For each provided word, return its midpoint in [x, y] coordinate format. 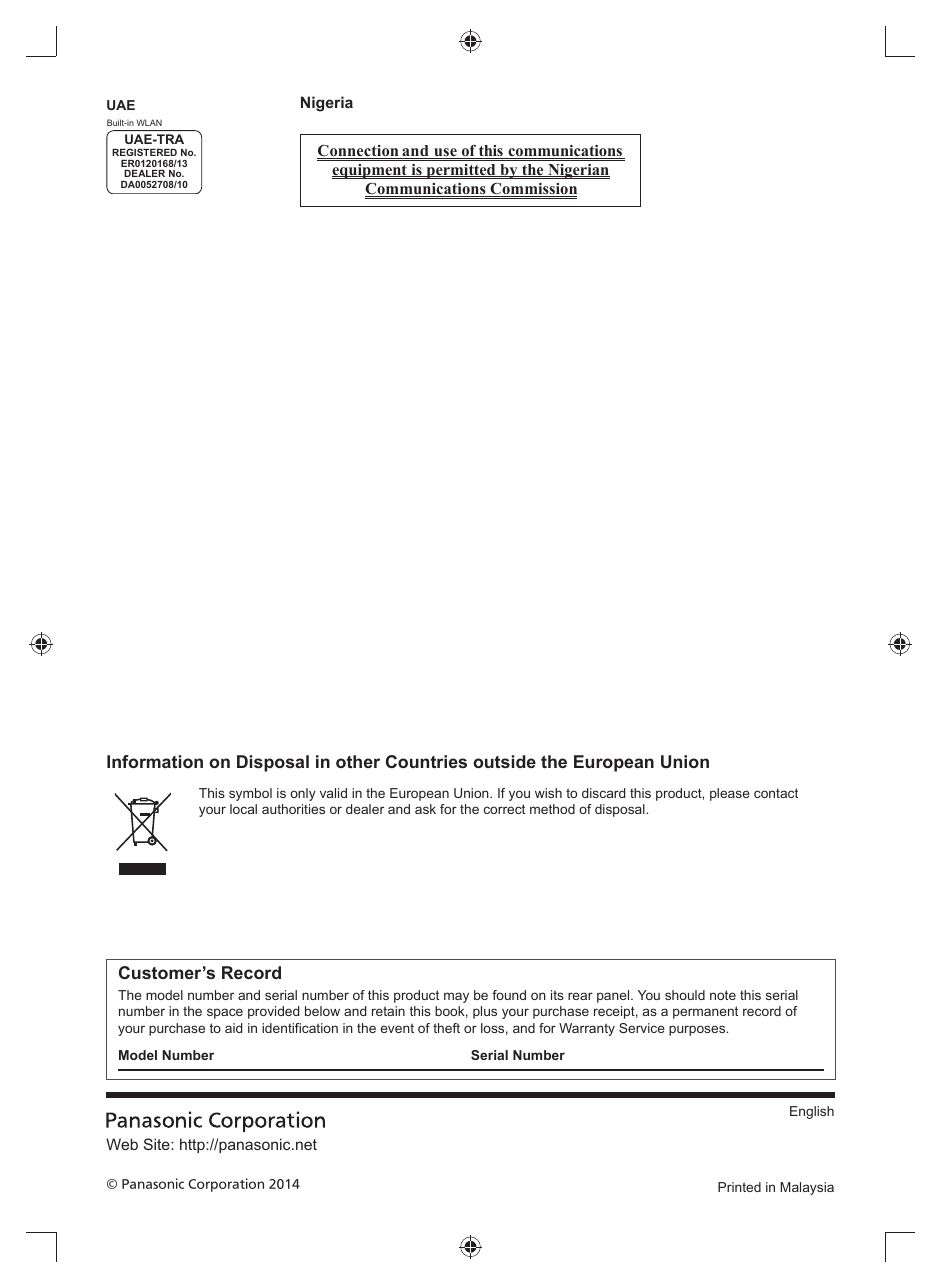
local [243, 809]
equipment [370, 171]
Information [155, 761]
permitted [461, 171]
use [445, 153]
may [456, 997]
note [723, 995]
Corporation [226, 1185]
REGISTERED [144, 152]
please [730, 794]
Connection [359, 152]
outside [504, 761]
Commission [532, 190]
